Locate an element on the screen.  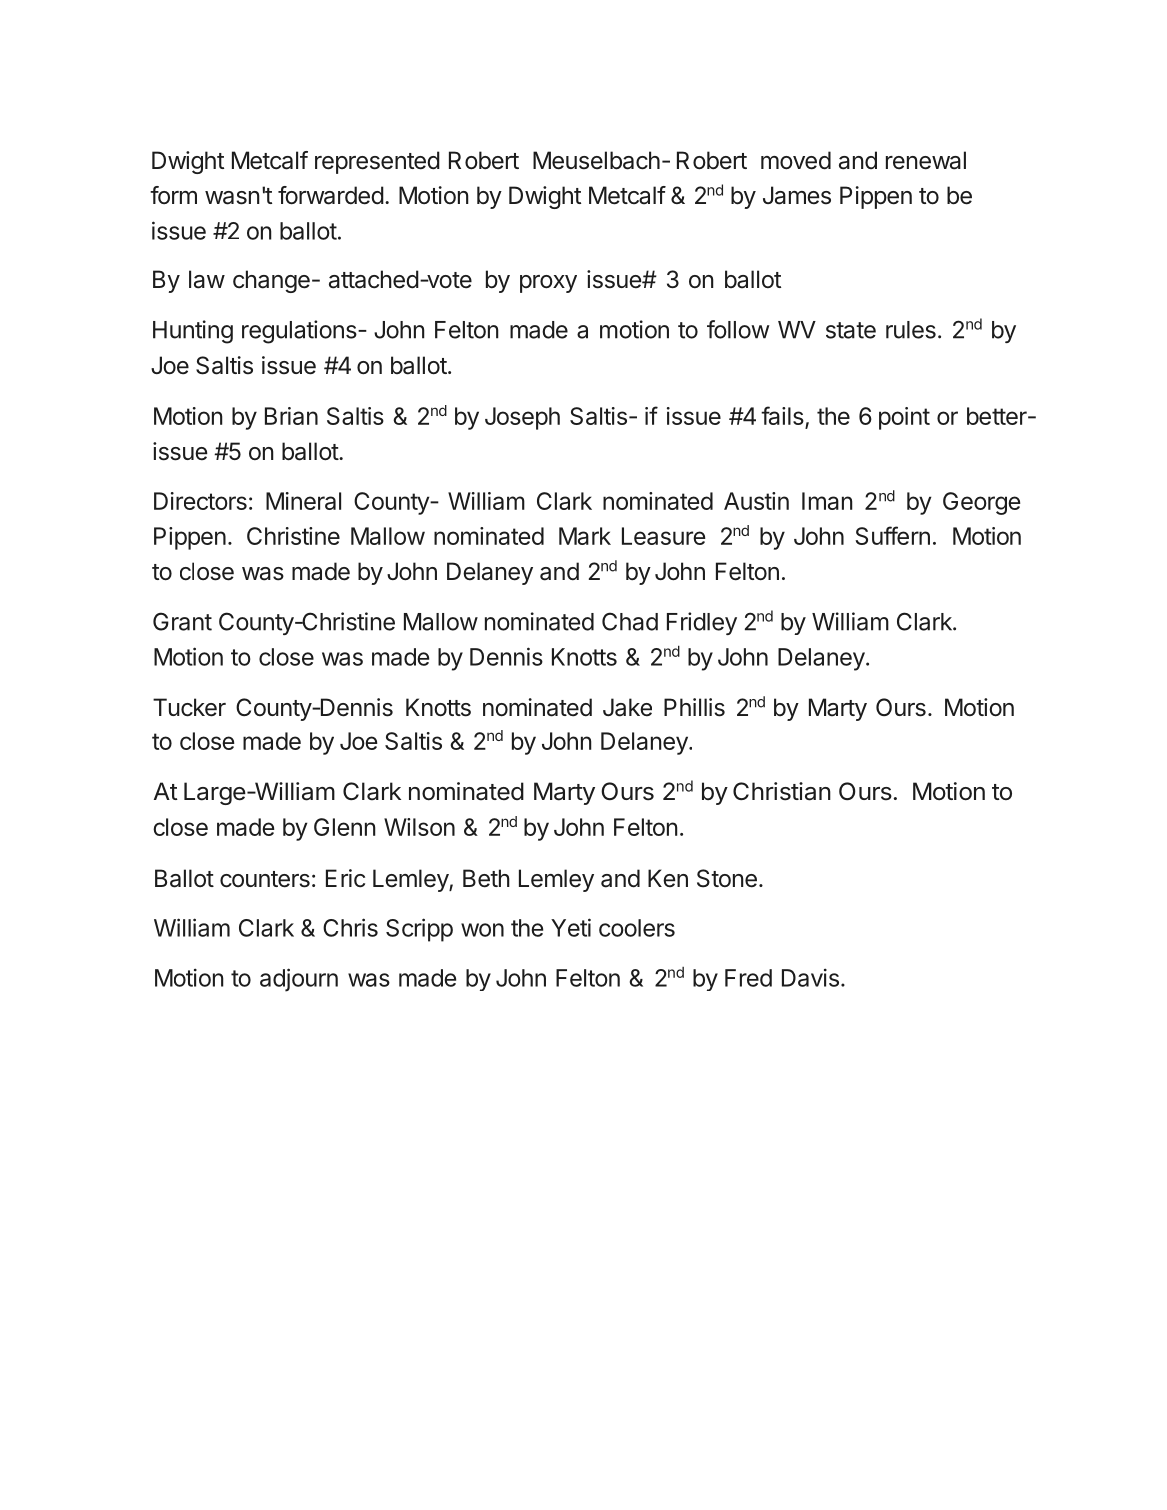
proxy is located at coordinates (548, 284).
